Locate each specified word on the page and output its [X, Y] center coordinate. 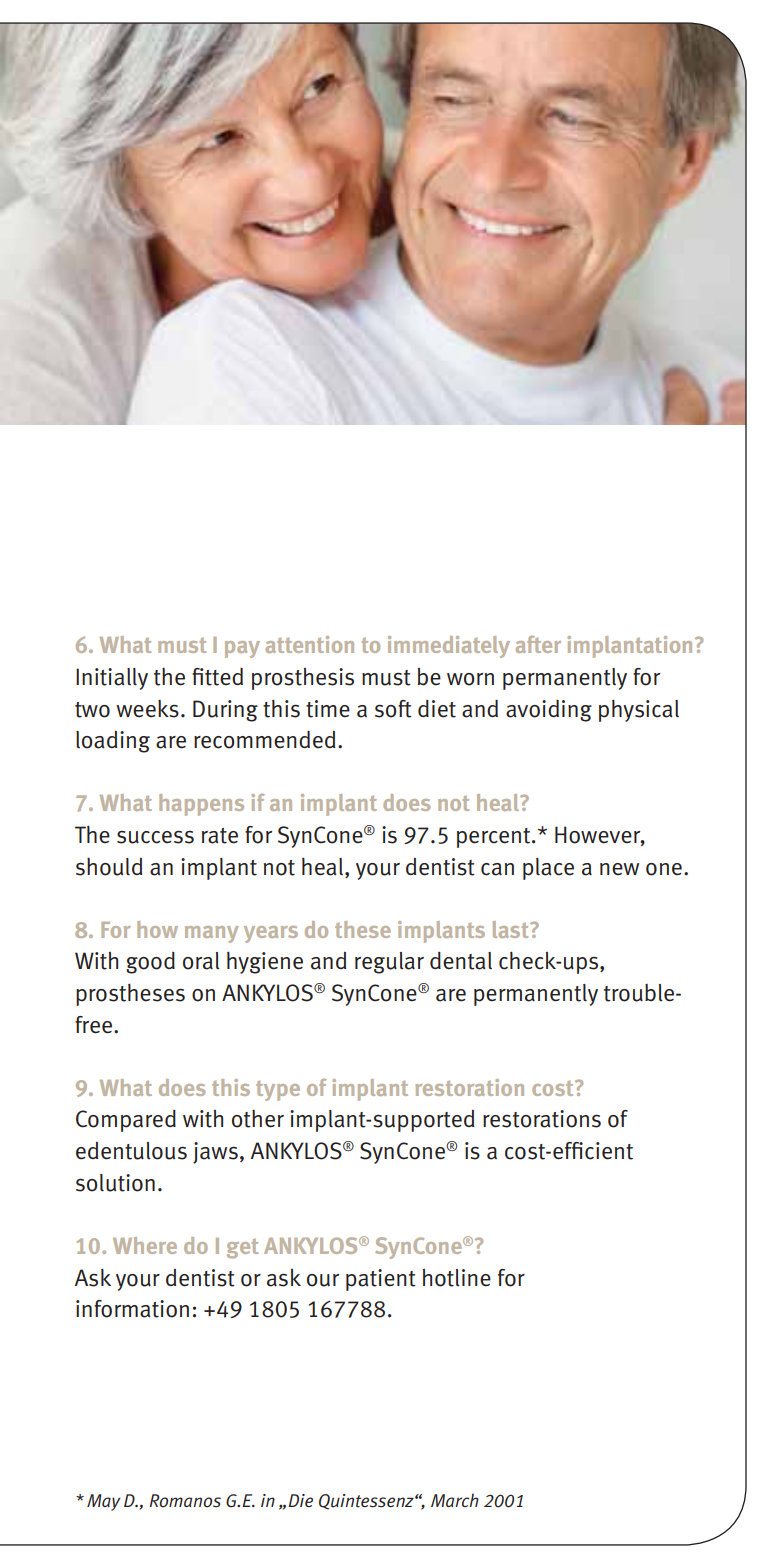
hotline [457, 1278]
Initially [112, 679]
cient [609, 1151]
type [278, 1091]
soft [393, 709]
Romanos [185, 1501]
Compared [126, 1121]
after [538, 644]
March [455, 1500]
